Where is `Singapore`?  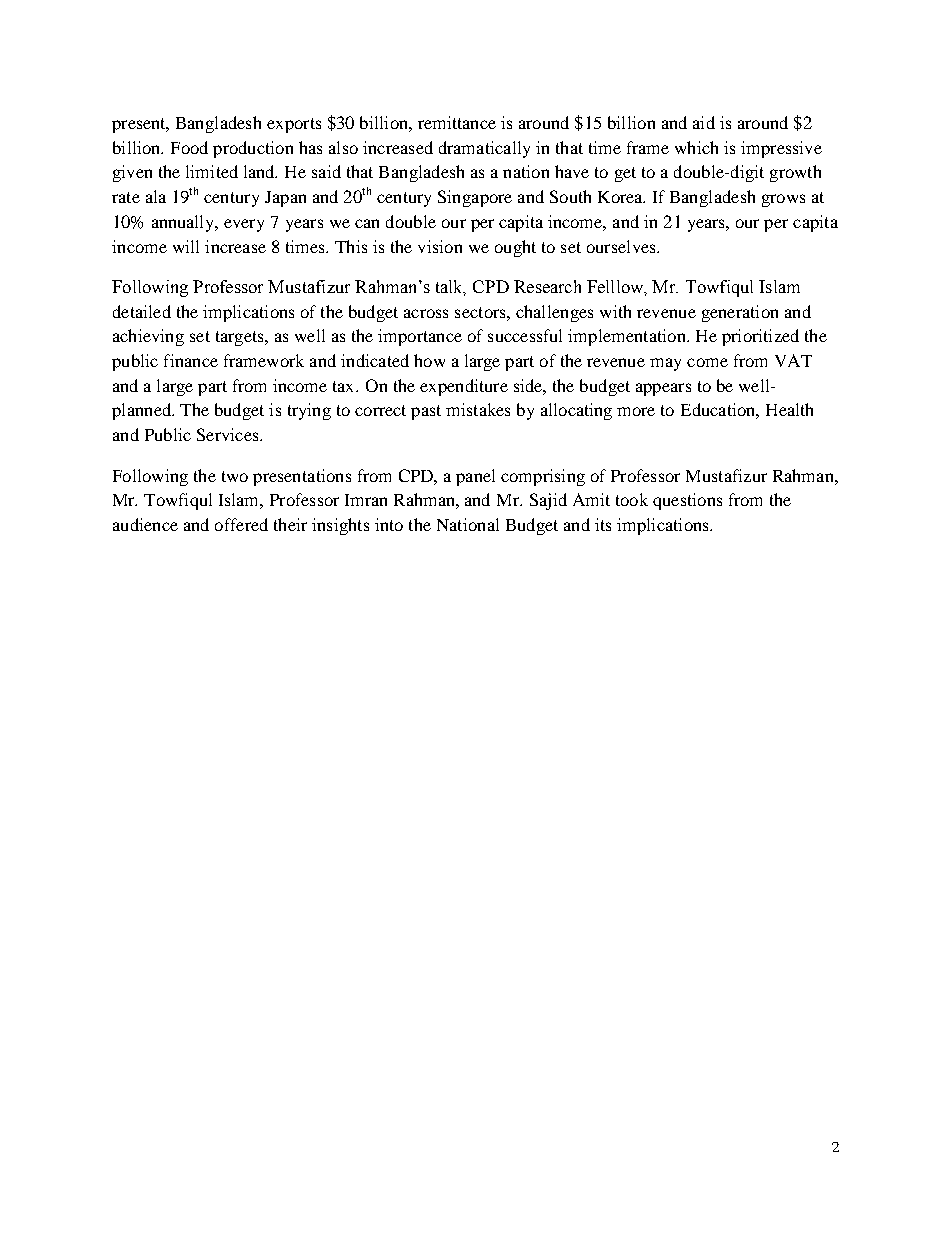 Singapore is located at coordinates (475, 198).
